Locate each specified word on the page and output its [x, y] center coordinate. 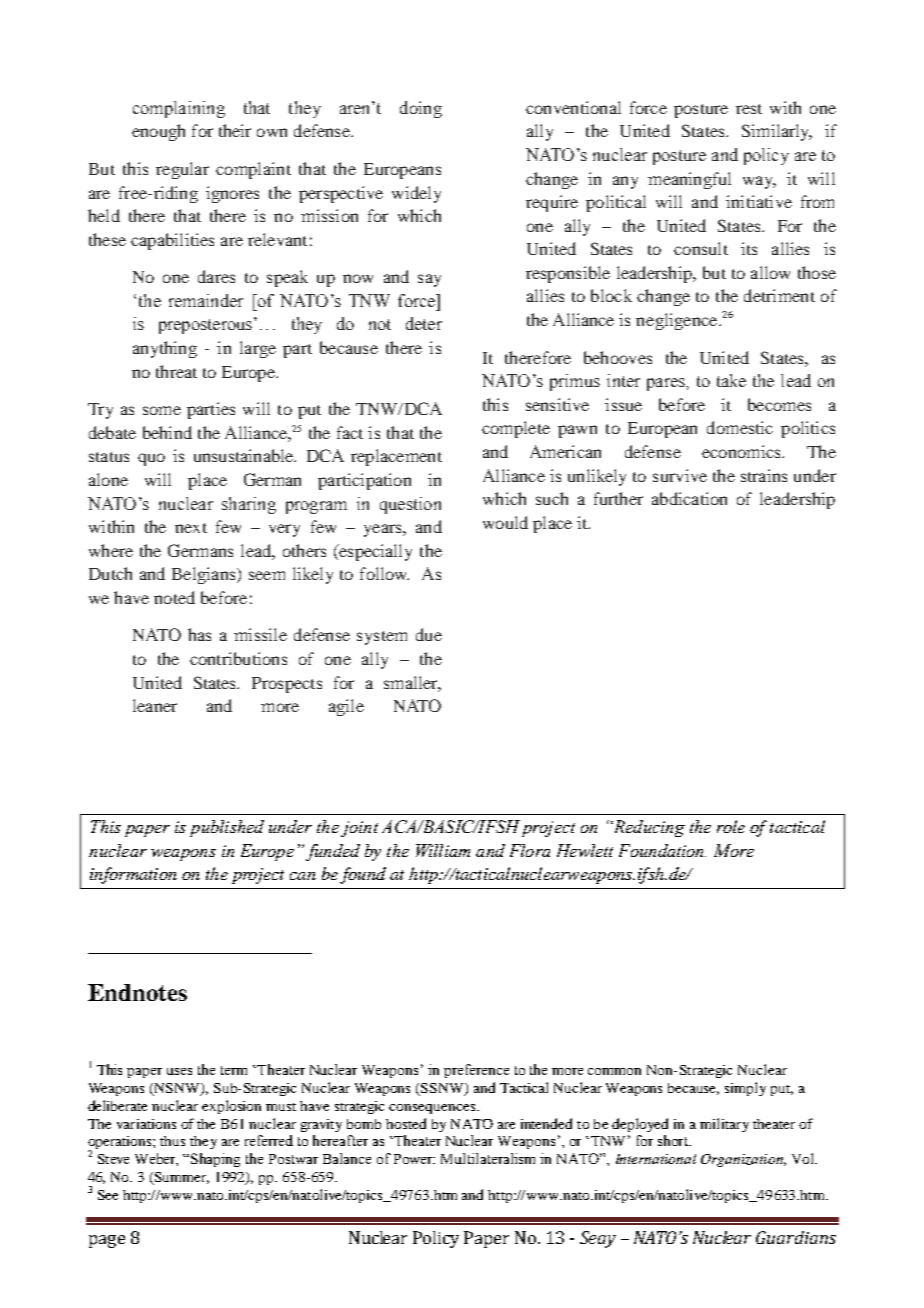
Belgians [205, 575]
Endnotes [137, 992]
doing [421, 109]
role [731, 826]
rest [749, 109]
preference [476, 1071]
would [505, 522]
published [227, 828]
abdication [689, 498]
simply [745, 1089]
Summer [181, 1178]
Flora [530, 850]
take [731, 380]
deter [424, 323]
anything [165, 349]
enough [158, 132]
